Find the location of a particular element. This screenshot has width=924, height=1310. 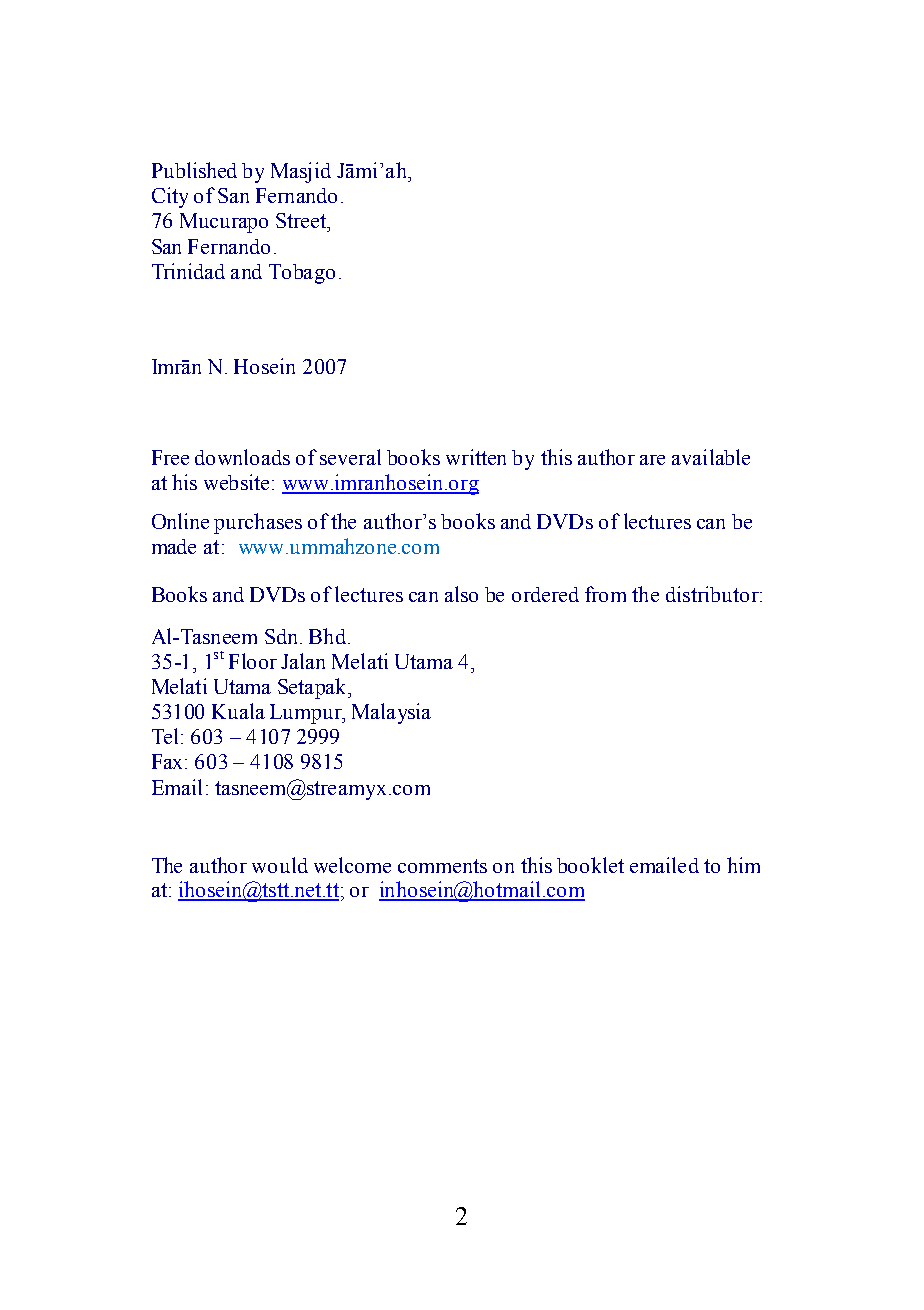

downloads is located at coordinates (242, 457).
